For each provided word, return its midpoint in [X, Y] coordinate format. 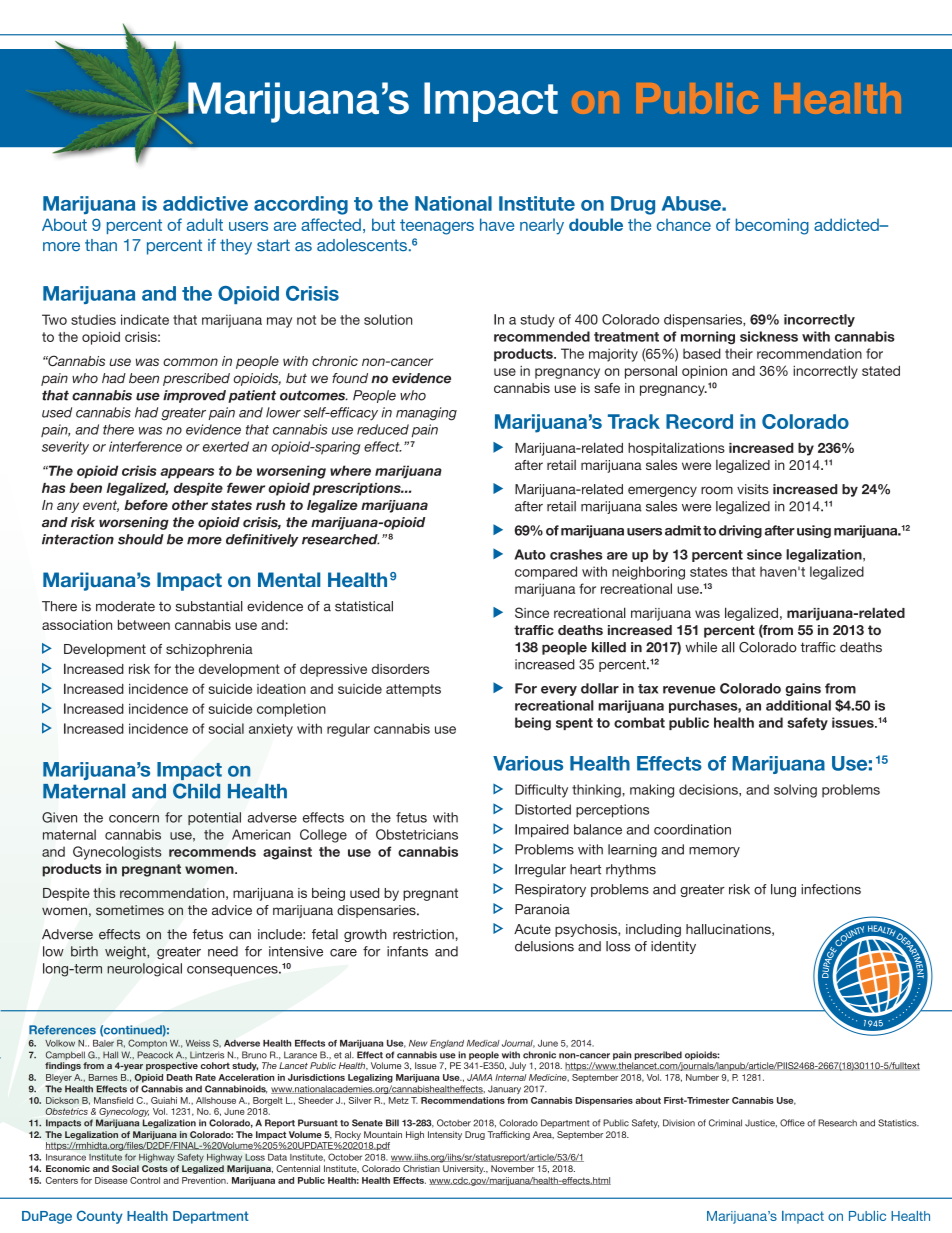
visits [753, 489]
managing [426, 414]
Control [145, 1180]
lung [783, 890]
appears [187, 473]
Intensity [445, 1135]
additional [798, 705]
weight [126, 952]
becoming [772, 226]
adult [205, 224]
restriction [423, 934]
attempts [413, 690]
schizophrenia [209, 650]
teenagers [437, 227]
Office [792, 1123]
